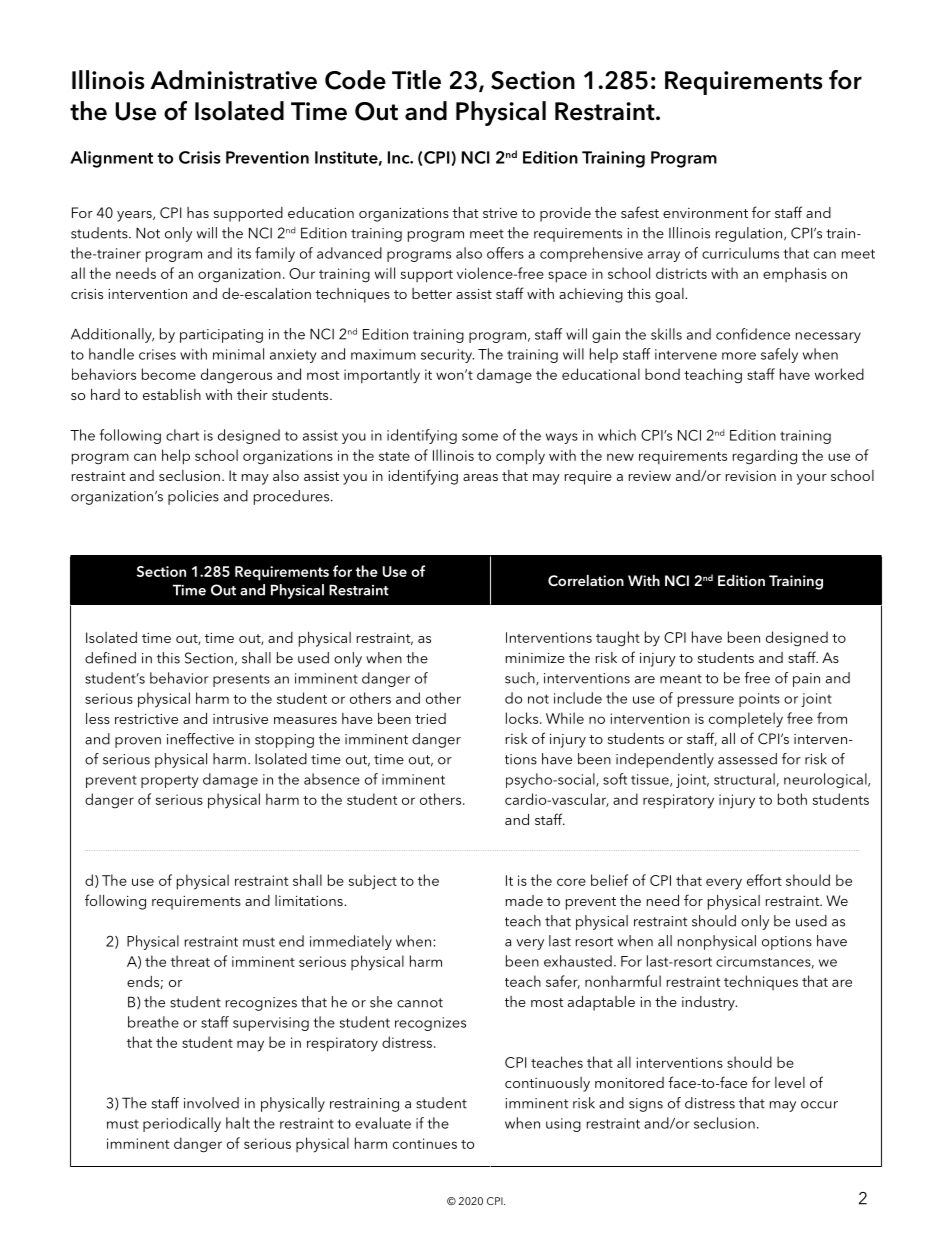 The image size is (952, 1233). I want to click on defined, so click(110, 658).
